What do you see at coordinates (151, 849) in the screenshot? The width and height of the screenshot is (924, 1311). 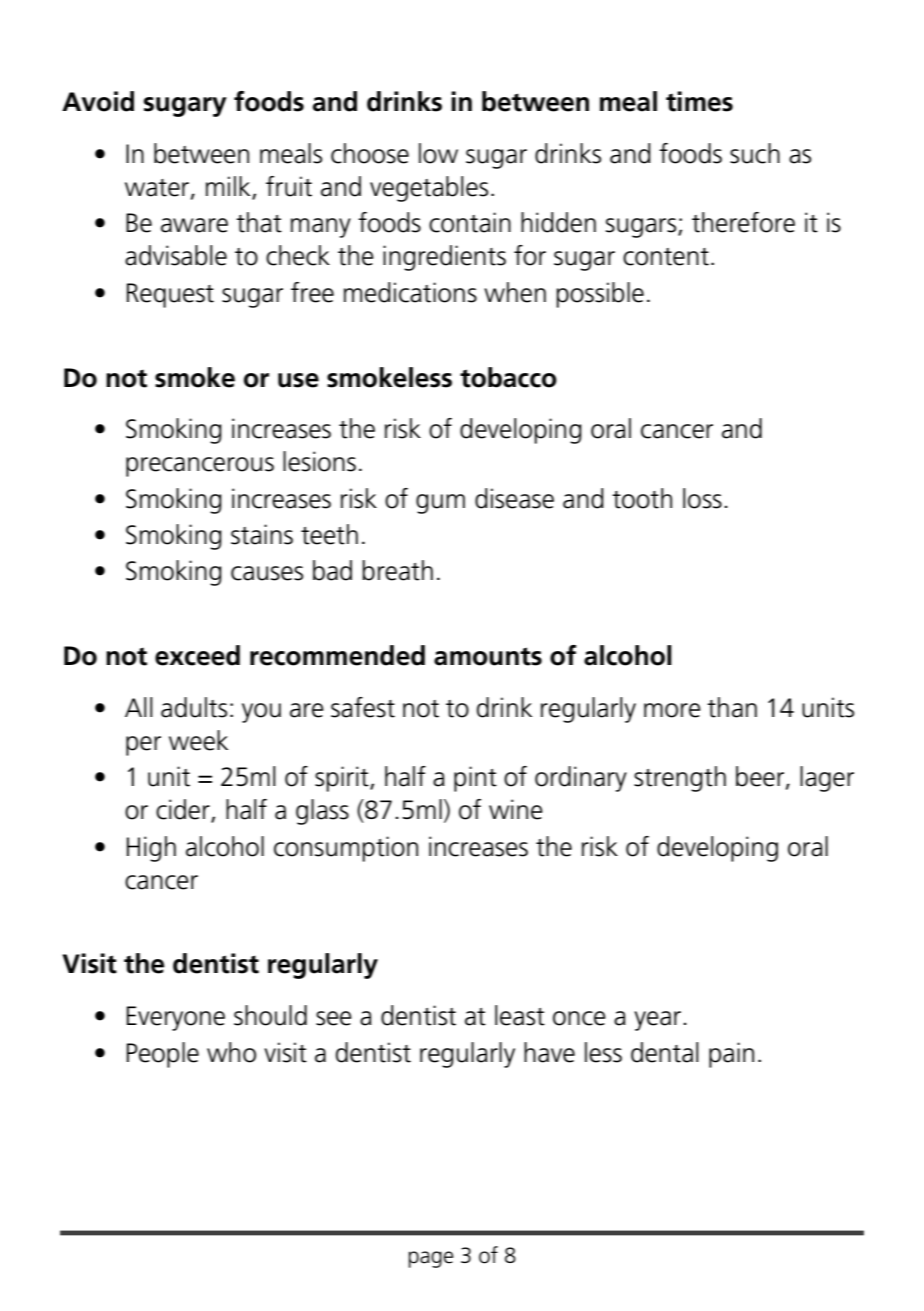 I see `High` at bounding box center [151, 849].
